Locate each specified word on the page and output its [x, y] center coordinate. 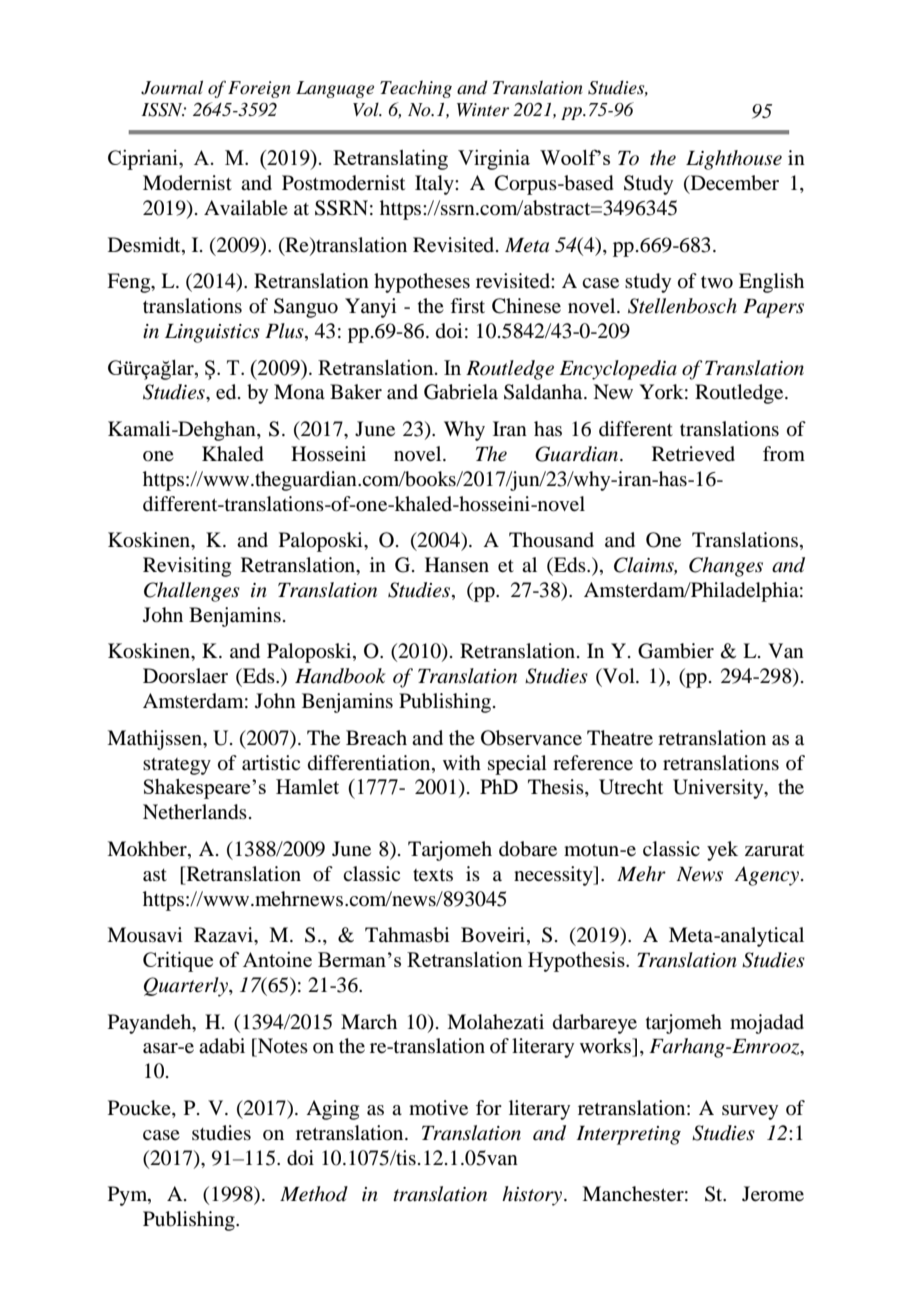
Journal [172, 87]
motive [438, 1108]
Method [314, 1194]
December [733, 184]
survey [750, 1112]
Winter [483, 110]
